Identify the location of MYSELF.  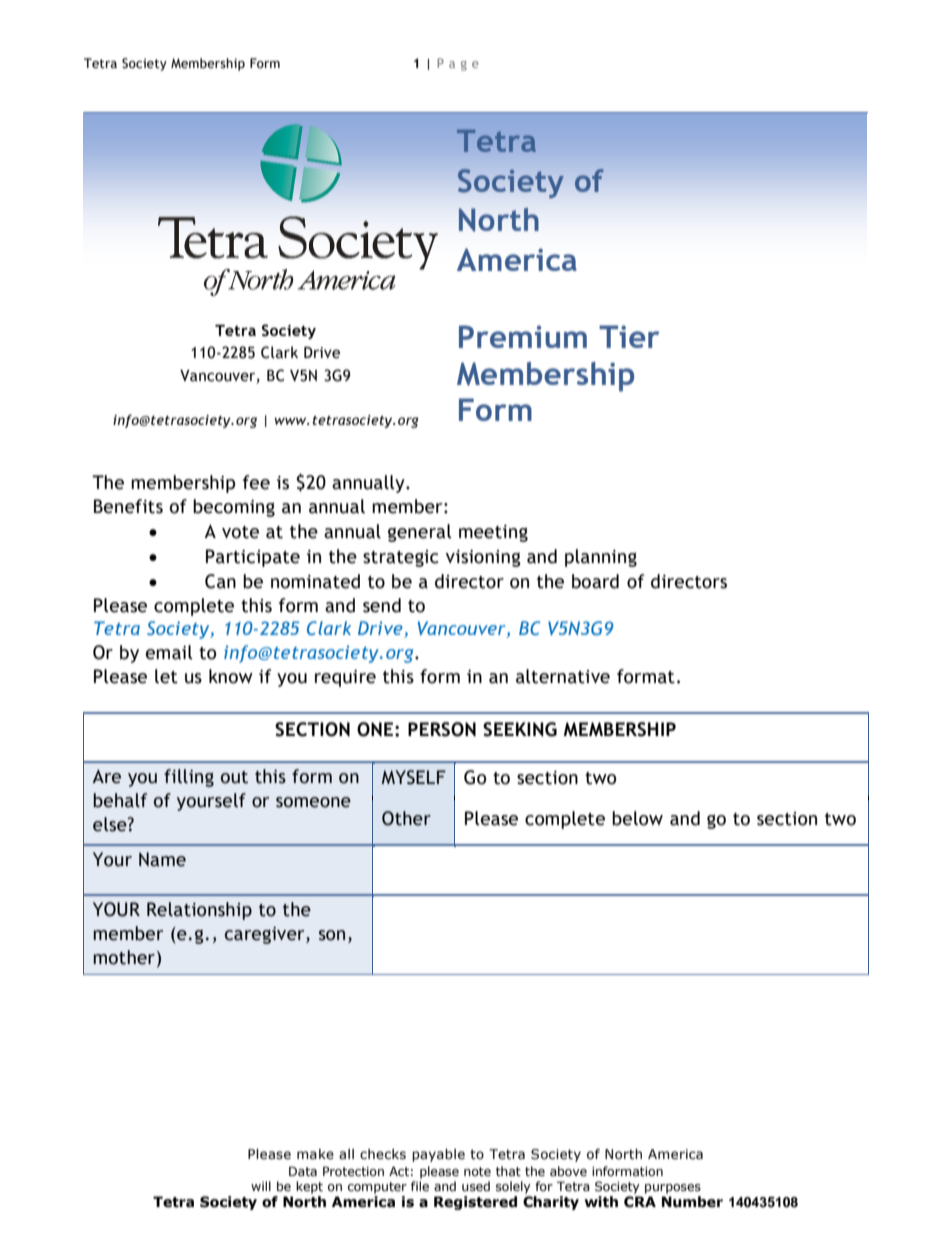
(414, 777).
